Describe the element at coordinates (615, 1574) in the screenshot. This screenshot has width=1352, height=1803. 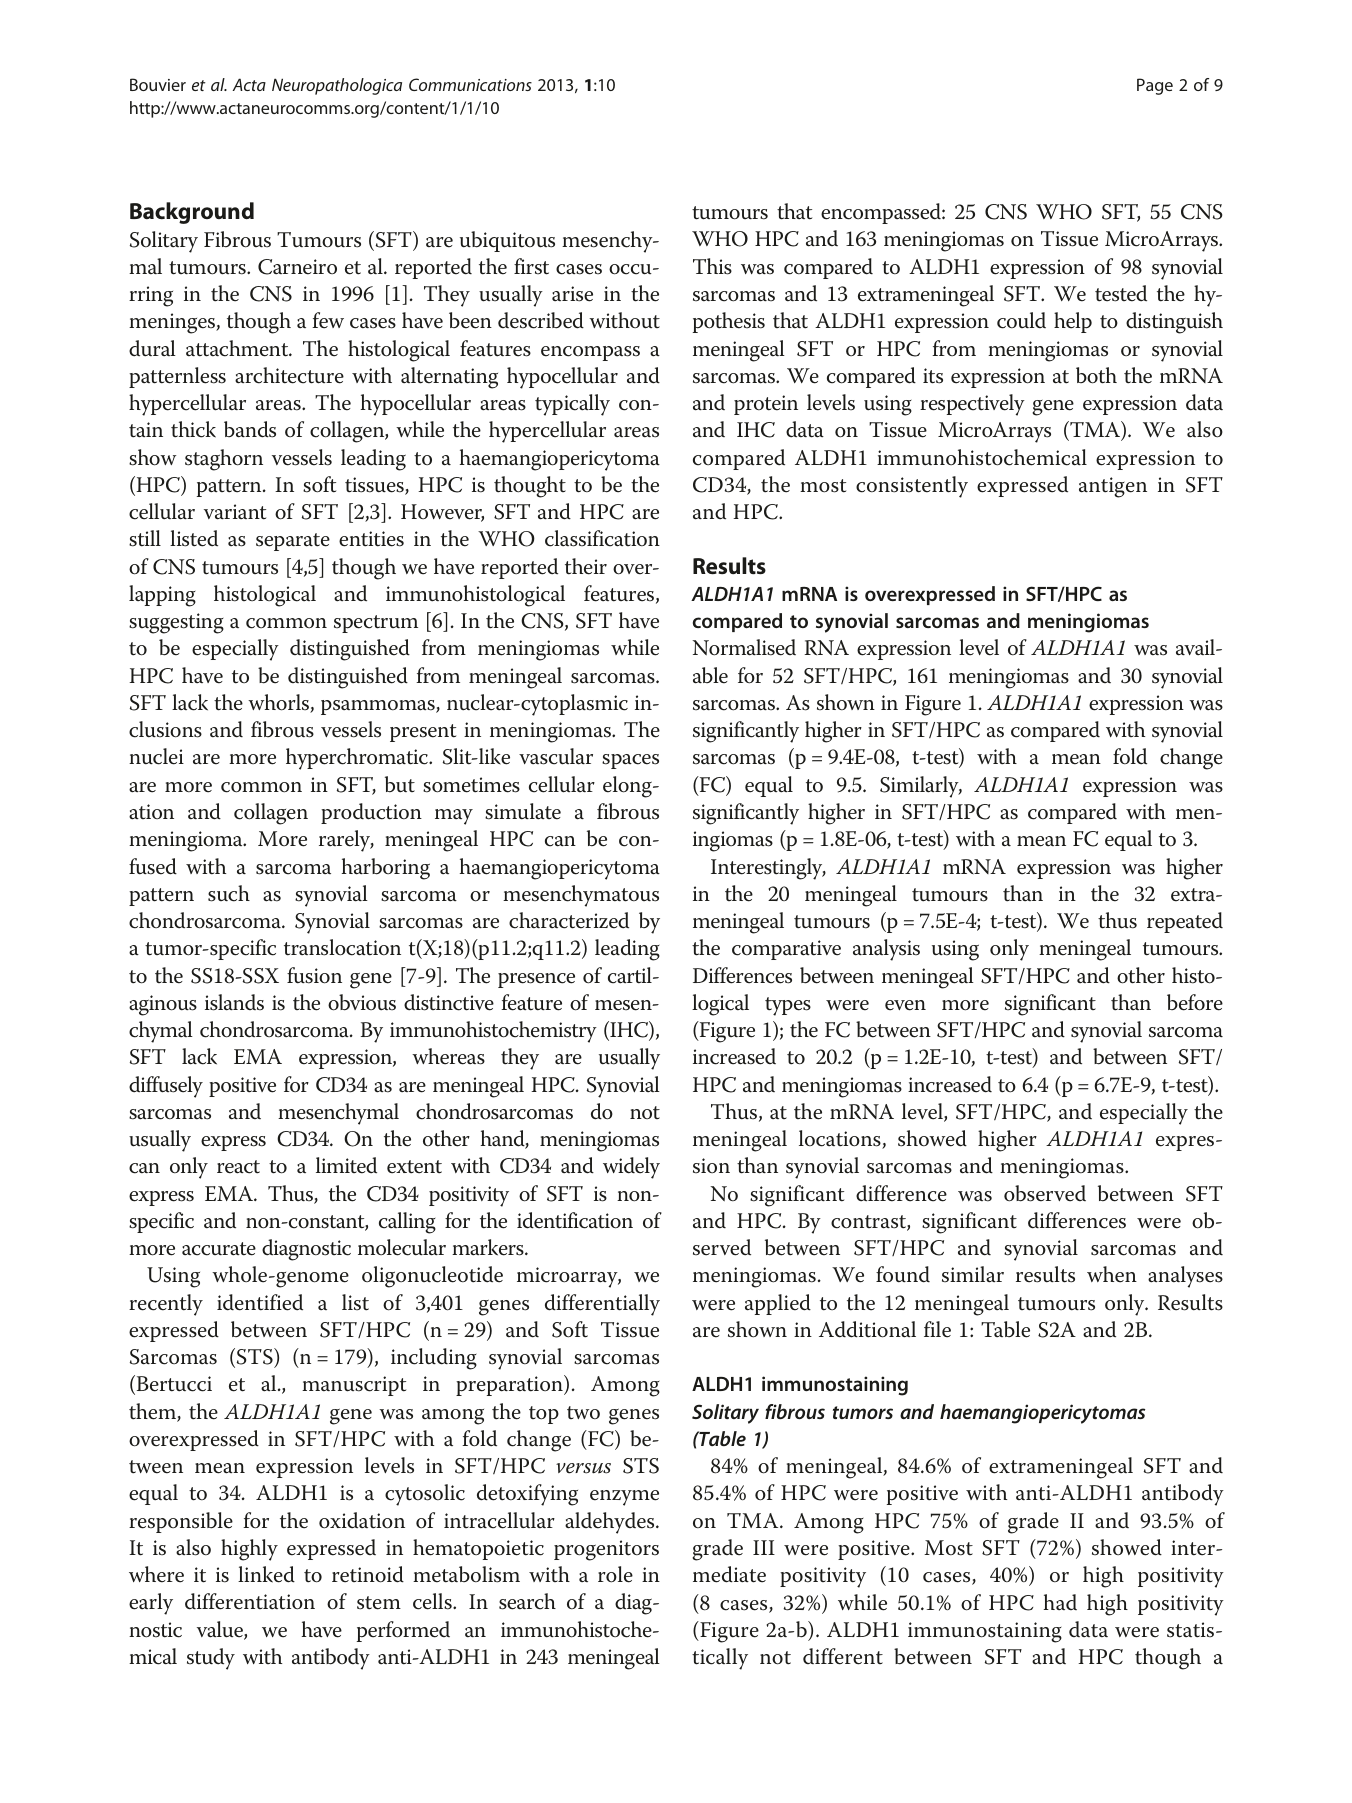
I see `role` at that location.
